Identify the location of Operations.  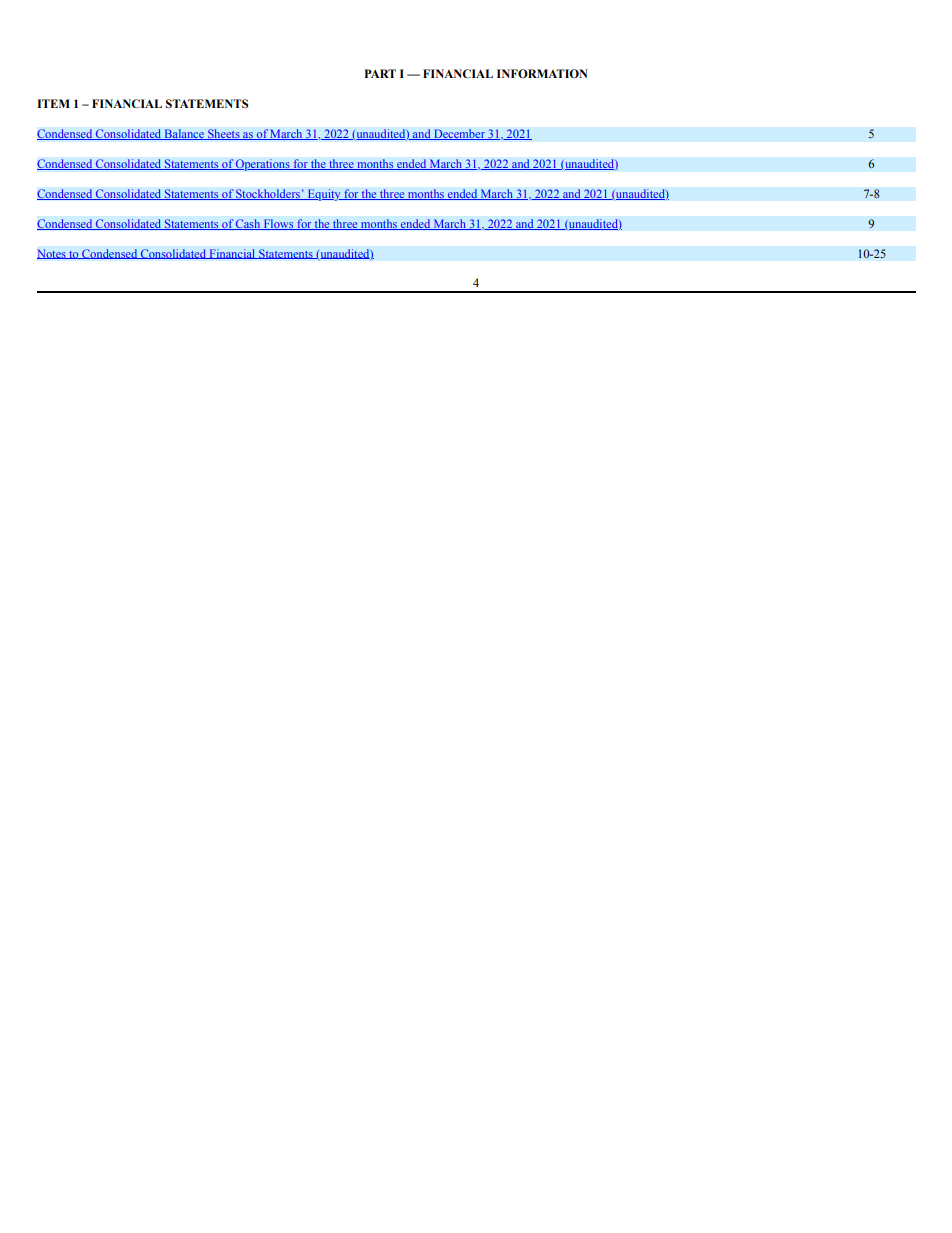
(263, 165).
